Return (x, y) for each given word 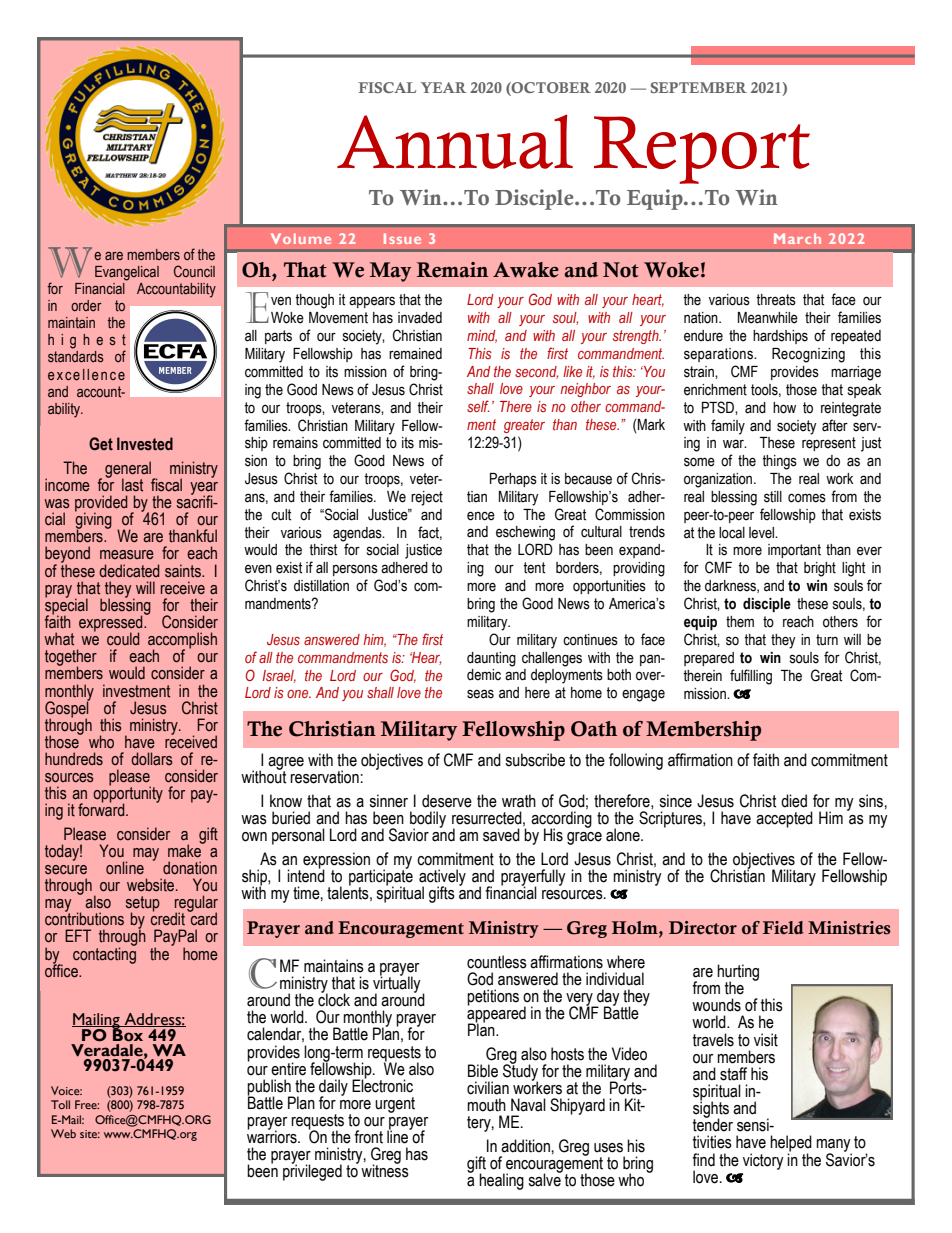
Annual (455, 141)
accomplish (182, 641)
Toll (60, 1104)
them (740, 622)
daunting (491, 659)
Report (702, 150)
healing (501, 1181)
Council (194, 271)
